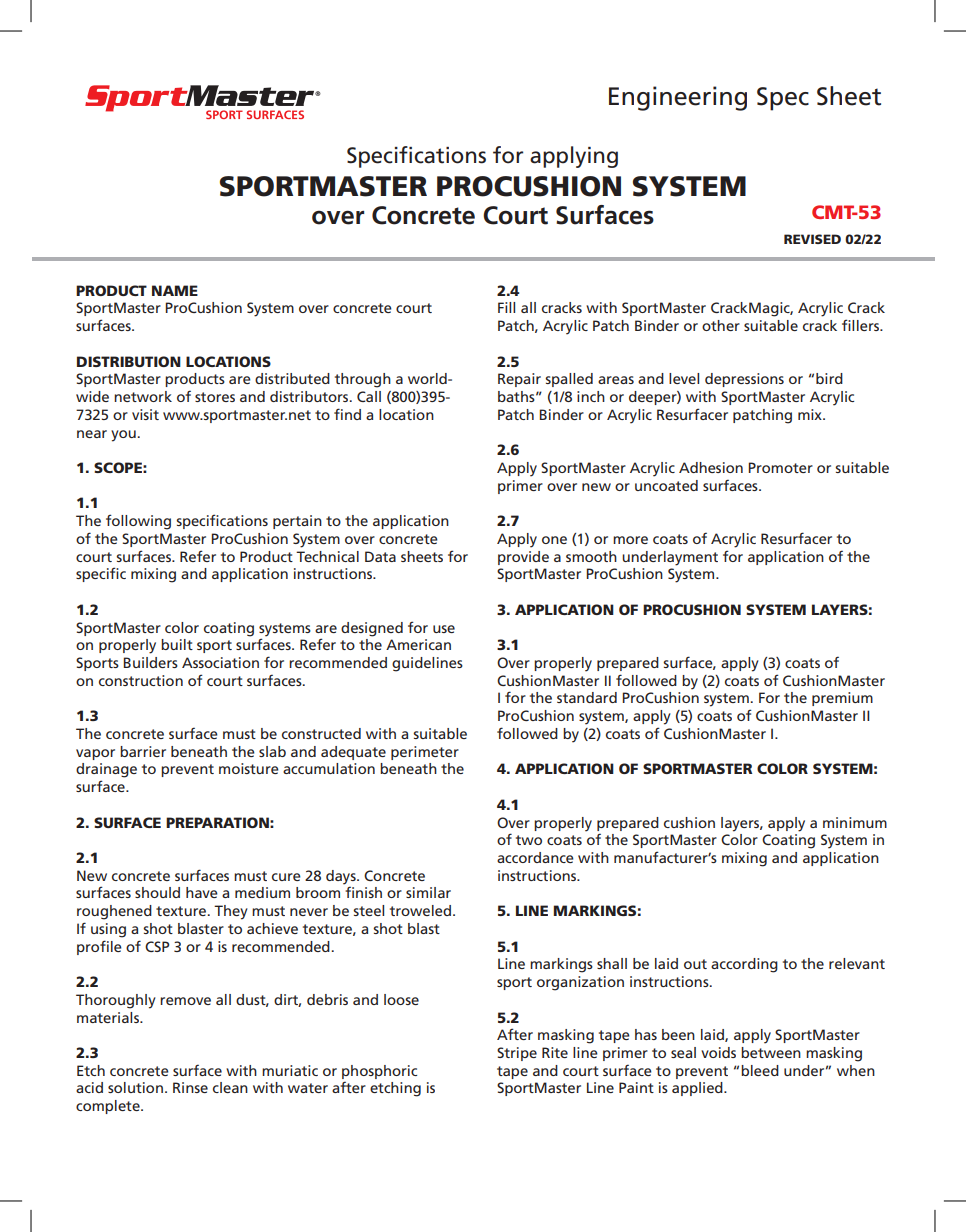 The width and height of the screenshot is (966, 1232). I want to click on use, so click(444, 629).
